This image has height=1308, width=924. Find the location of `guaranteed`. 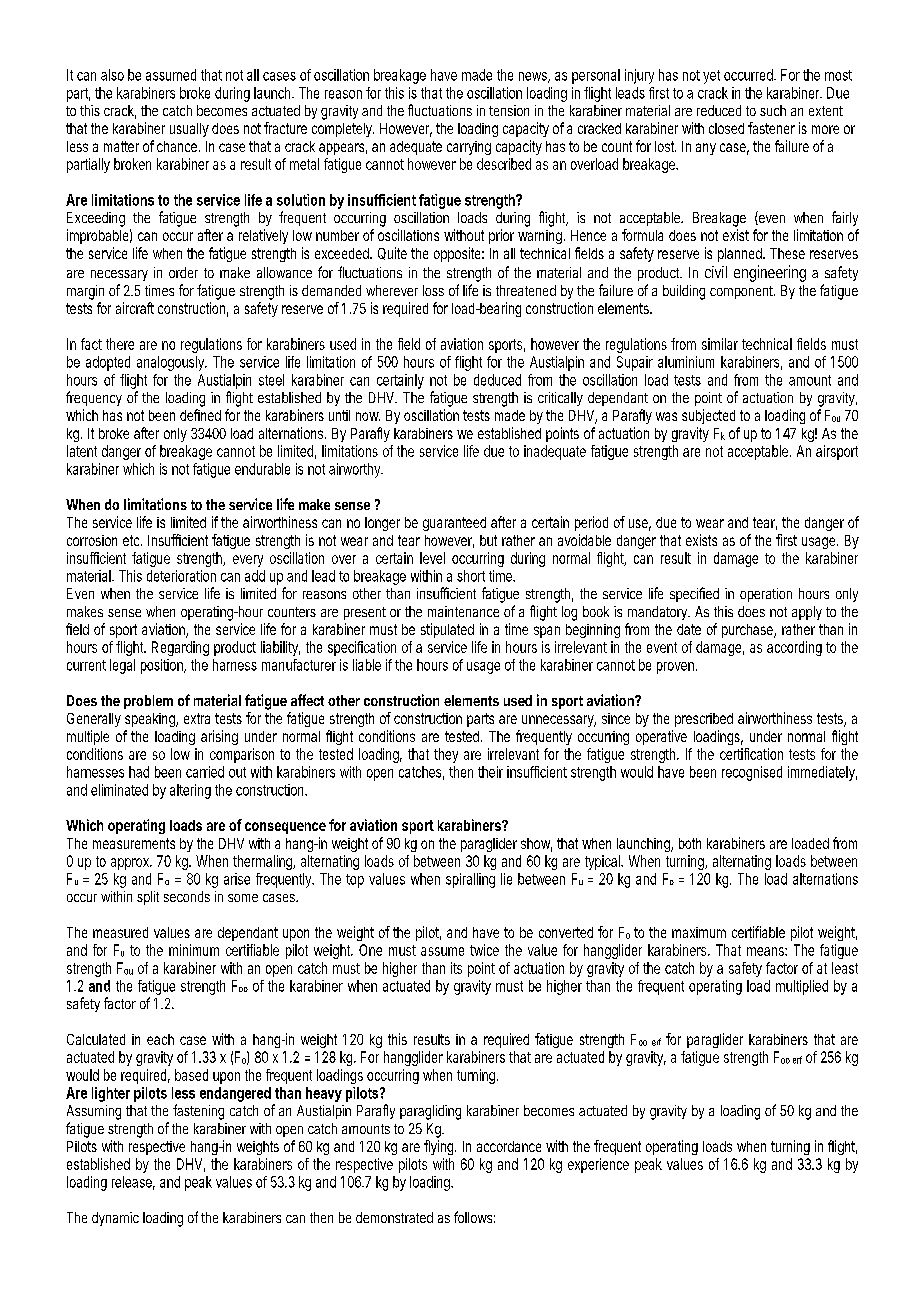

guaranteed is located at coordinates (454, 524).
